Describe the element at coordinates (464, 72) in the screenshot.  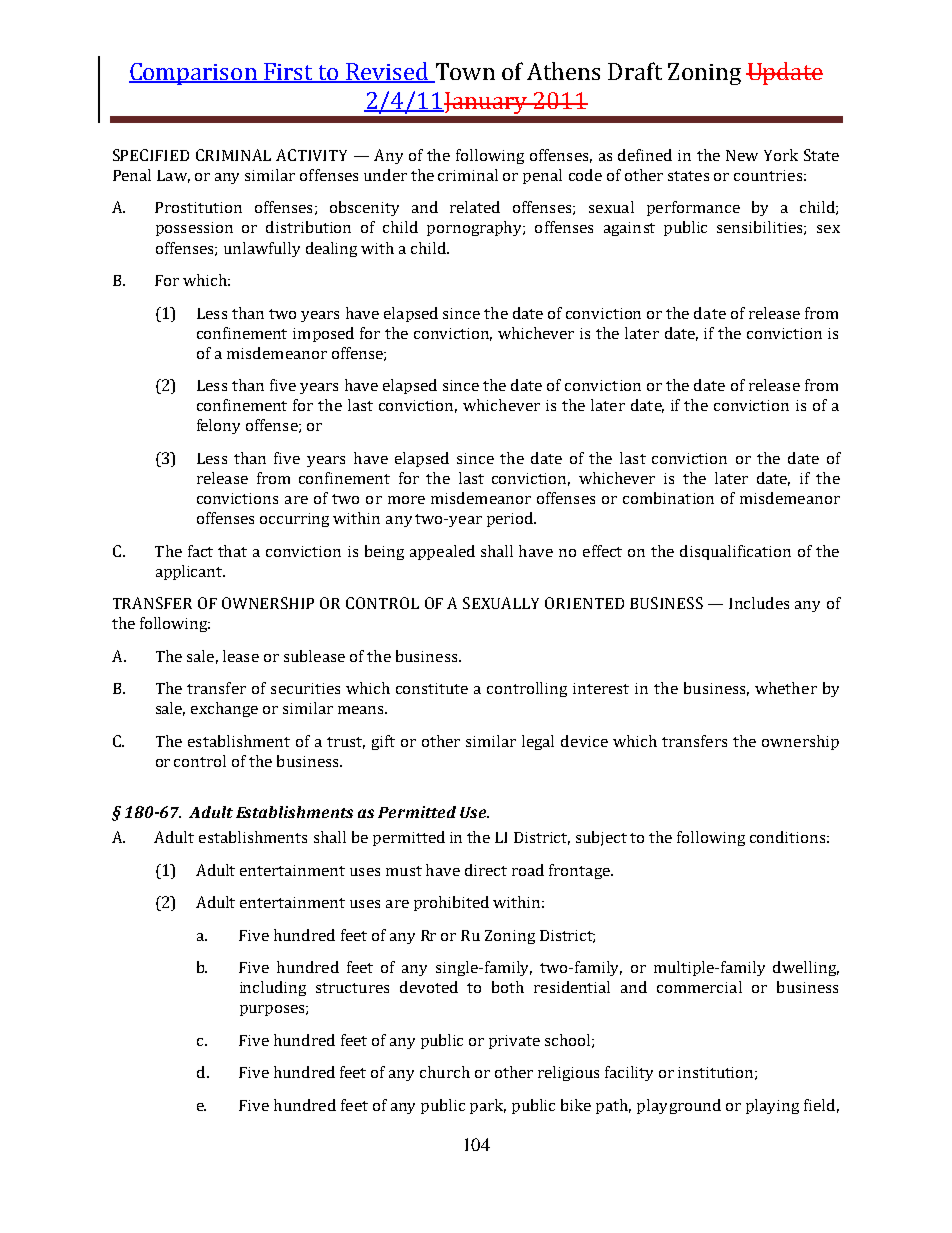
I see `Town` at that location.
